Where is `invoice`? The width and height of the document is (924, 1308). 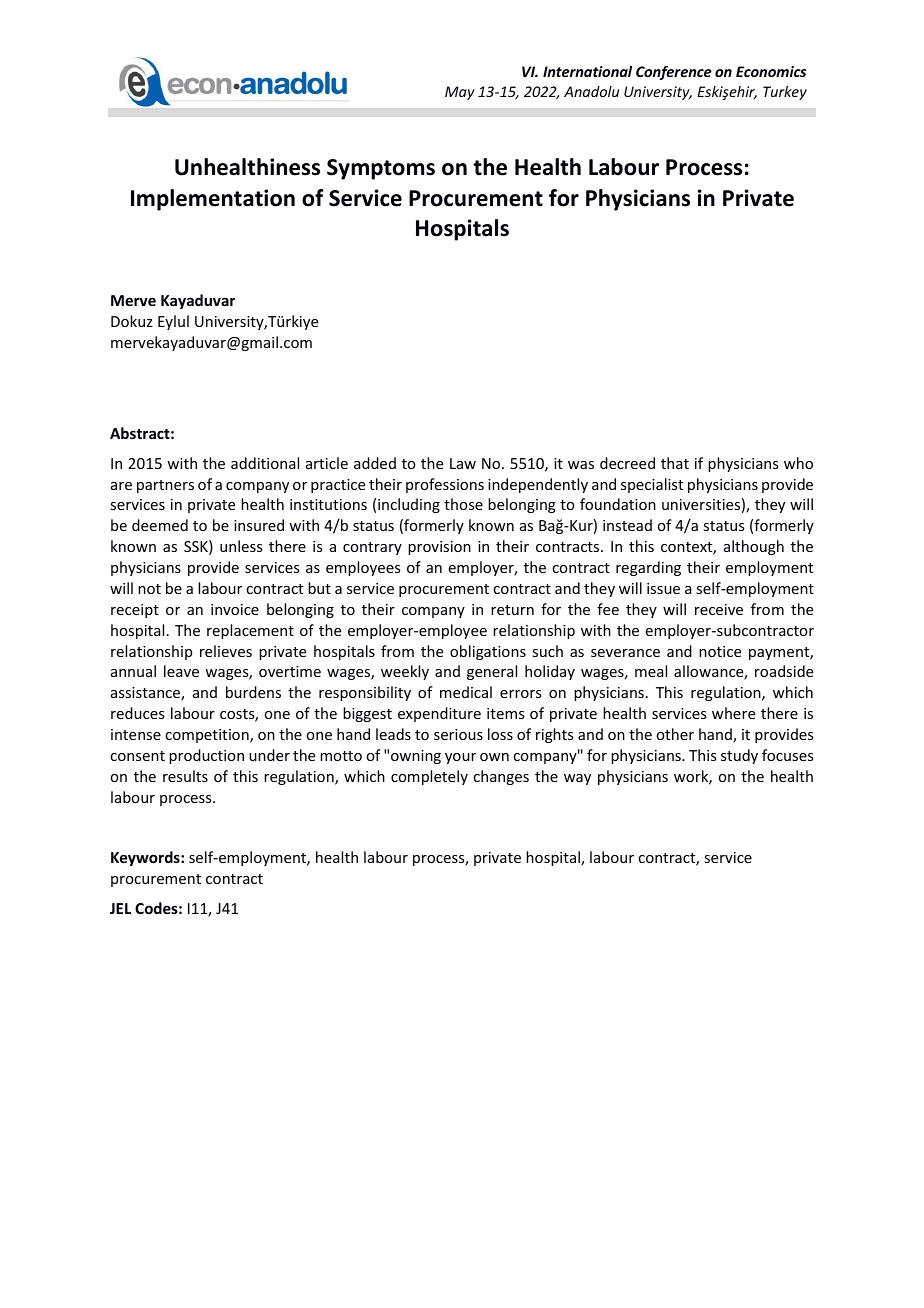
invoice is located at coordinates (235, 609).
